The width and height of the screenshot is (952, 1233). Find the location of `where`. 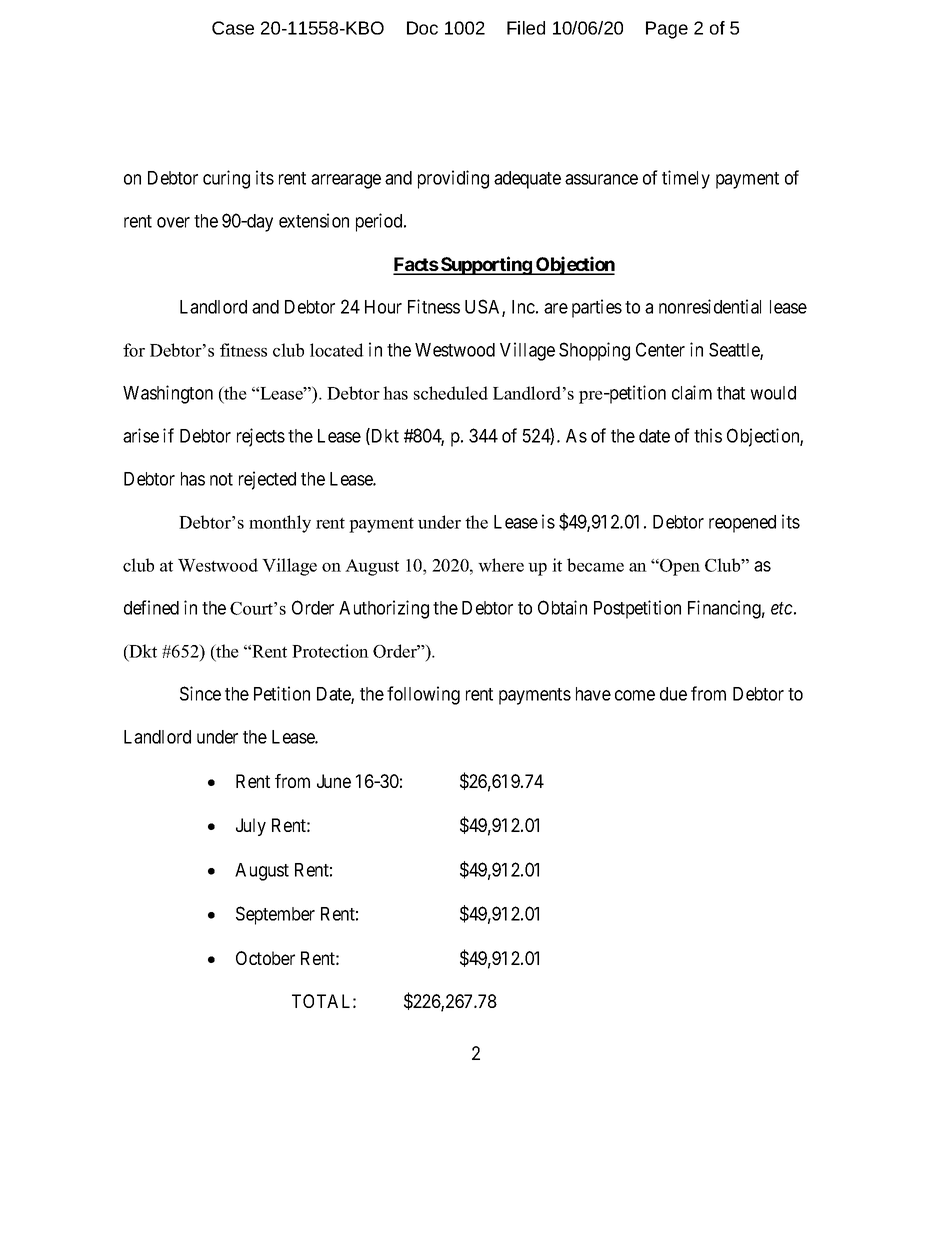

where is located at coordinates (501, 565).
